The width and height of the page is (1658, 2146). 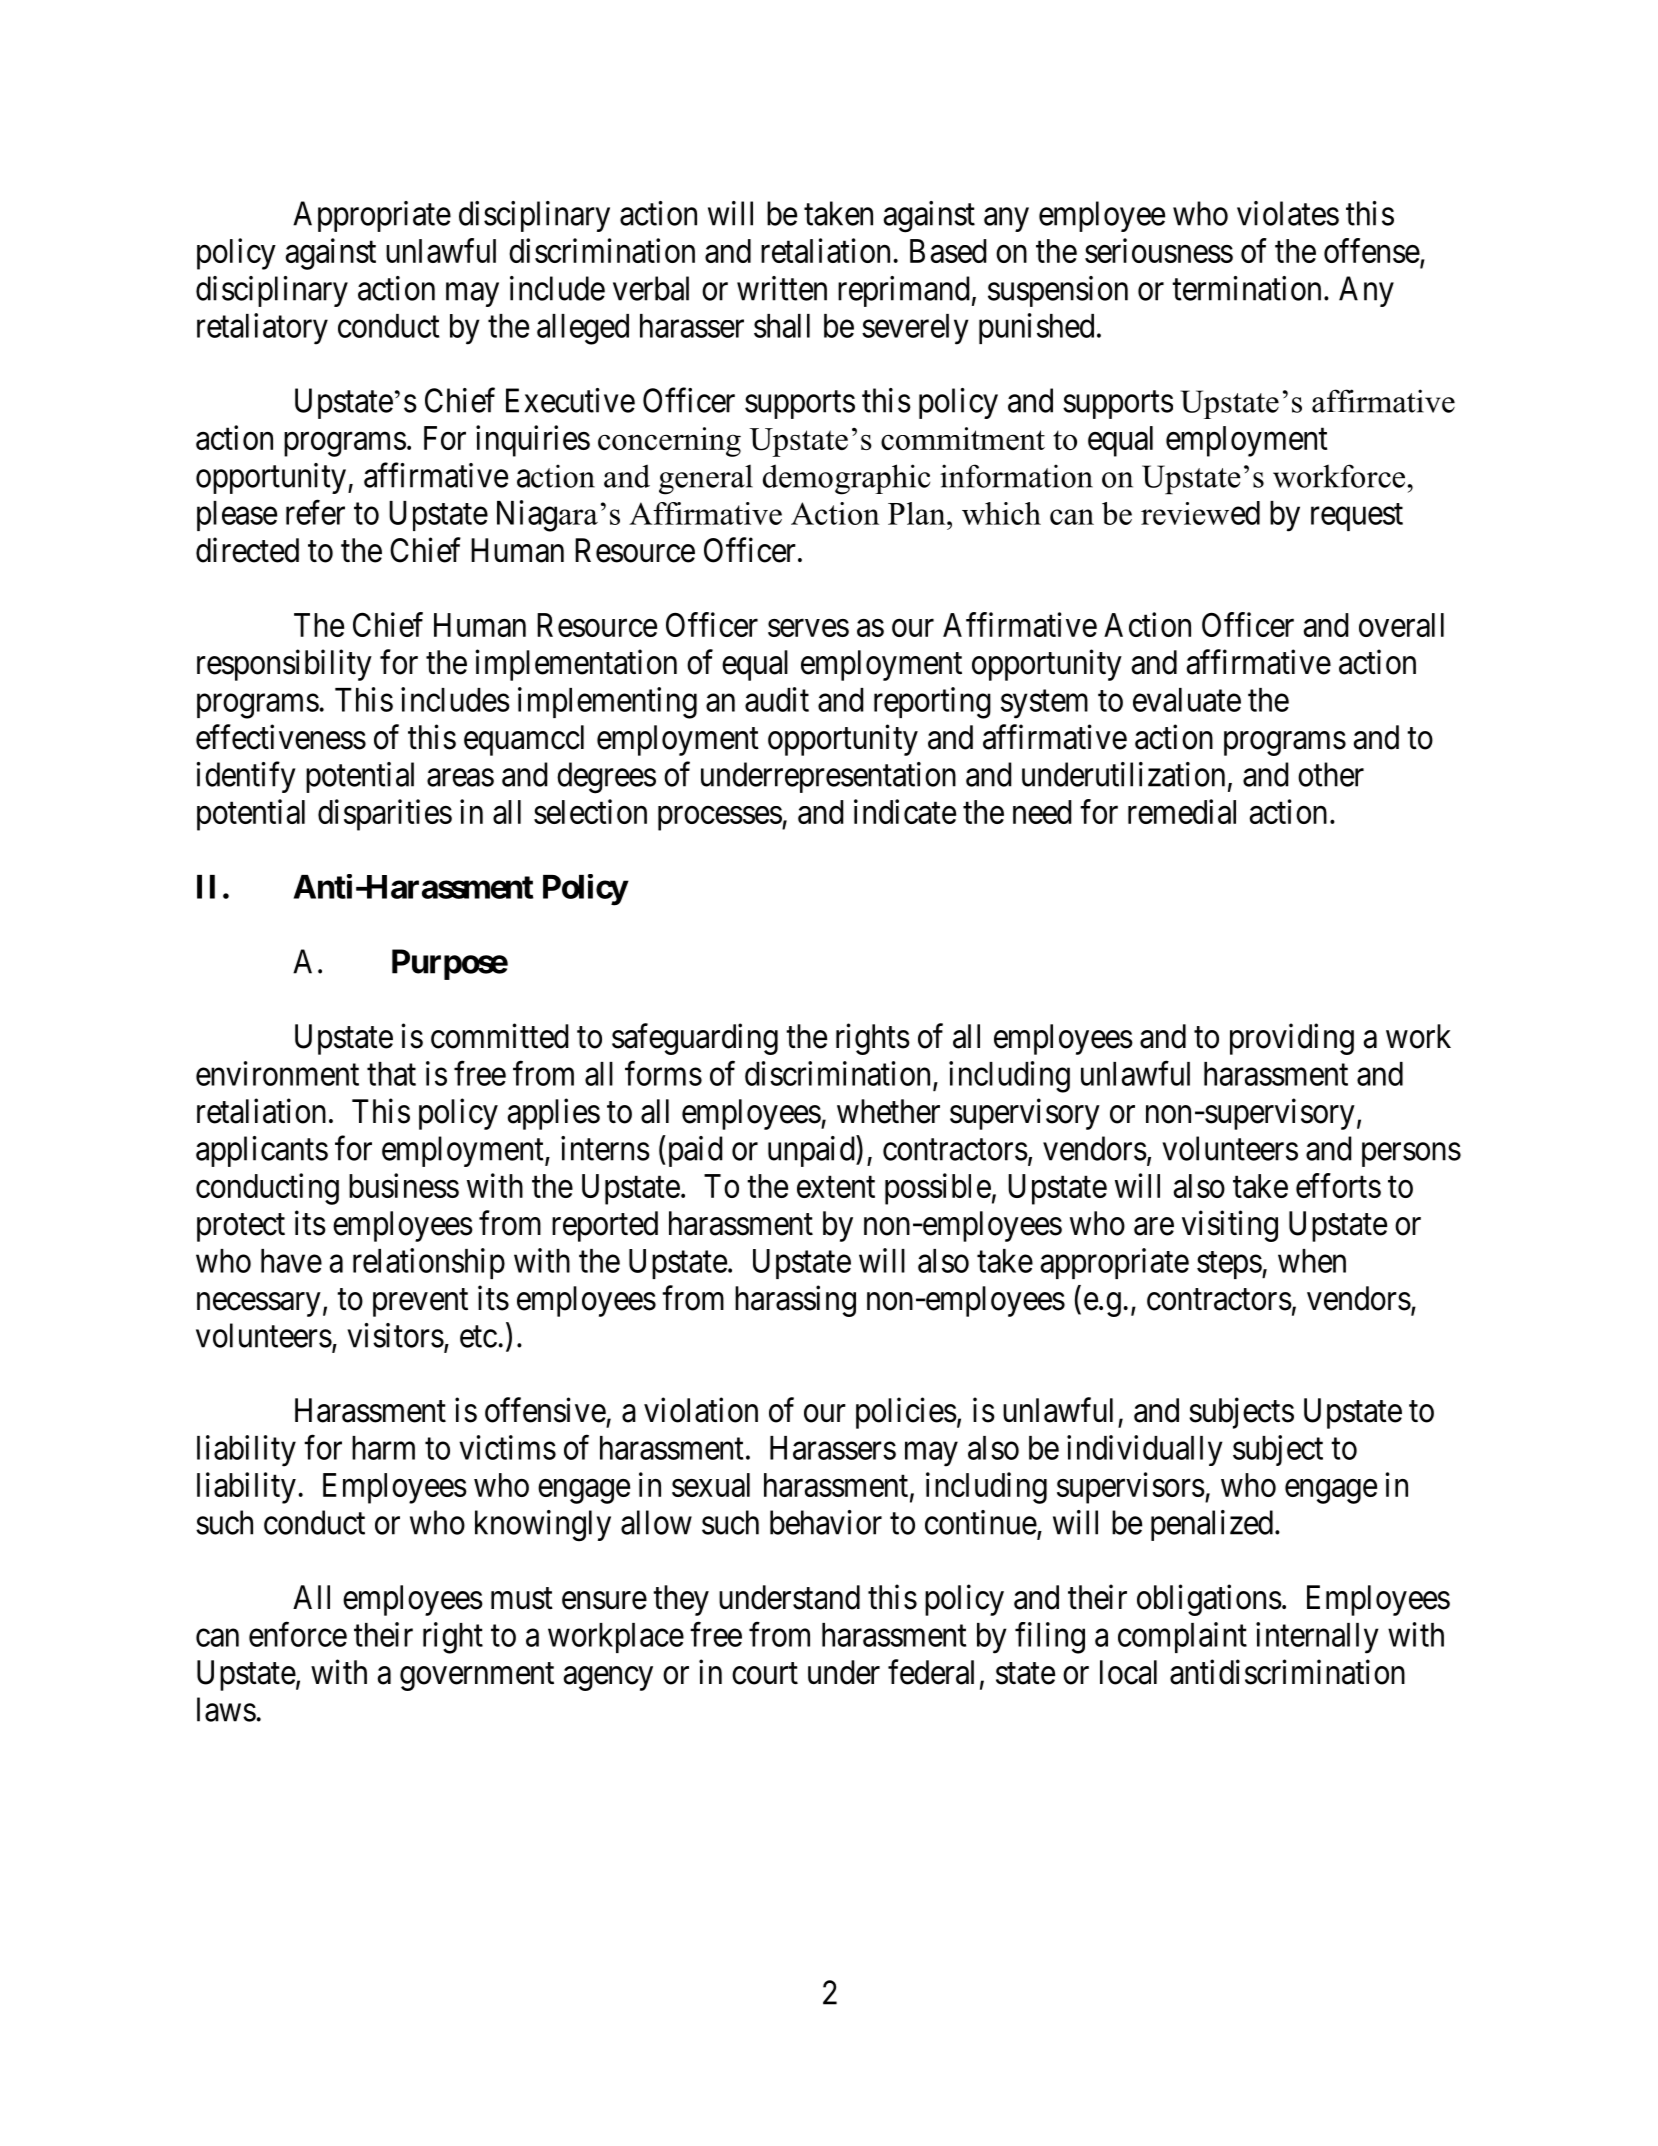 What do you see at coordinates (782, 288) in the page?
I see `written` at bounding box center [782, 288].
